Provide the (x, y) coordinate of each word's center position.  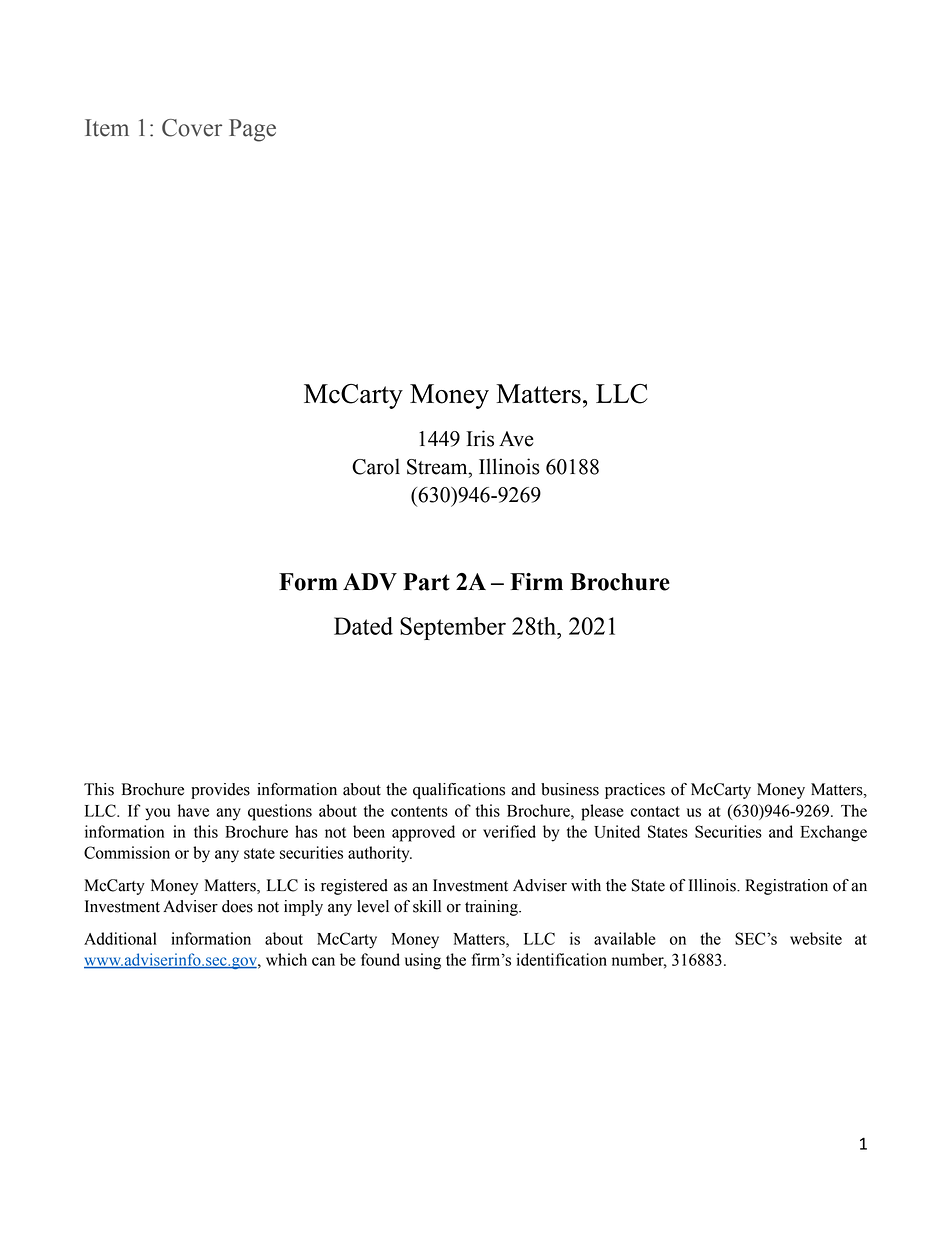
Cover (192, 128)
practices (635, 791)
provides (220, 791)
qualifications (459, 791)
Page (252, 130)
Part (426, 582)
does (237, 906)
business (570, 789)
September (453, 628)
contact (655, 811)
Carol (376, 466)
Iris (480, 438)
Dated (363, 626)
